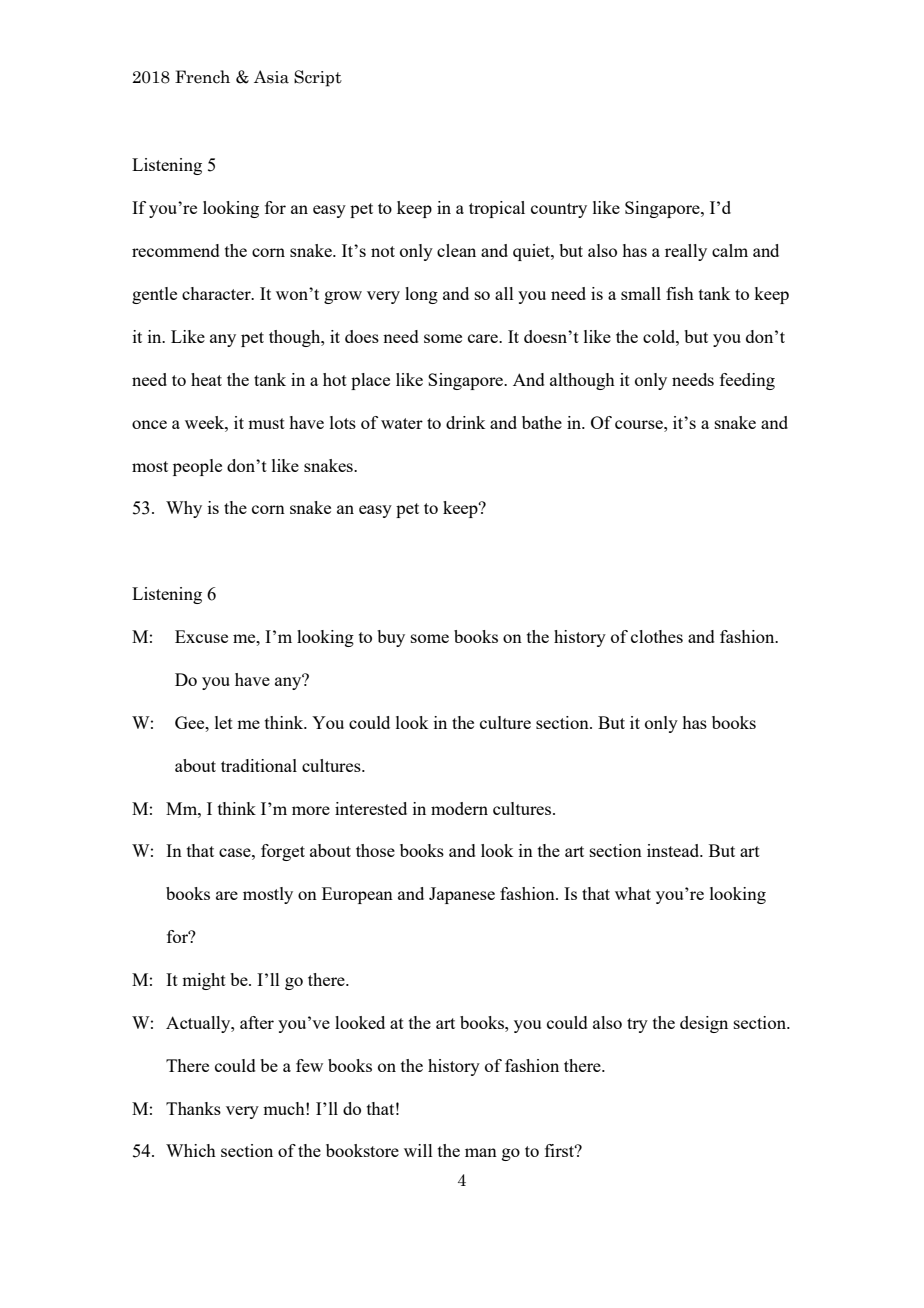  Describe the element at coordinates (704, 1024) in the screenshot. I see `design` at that location.
